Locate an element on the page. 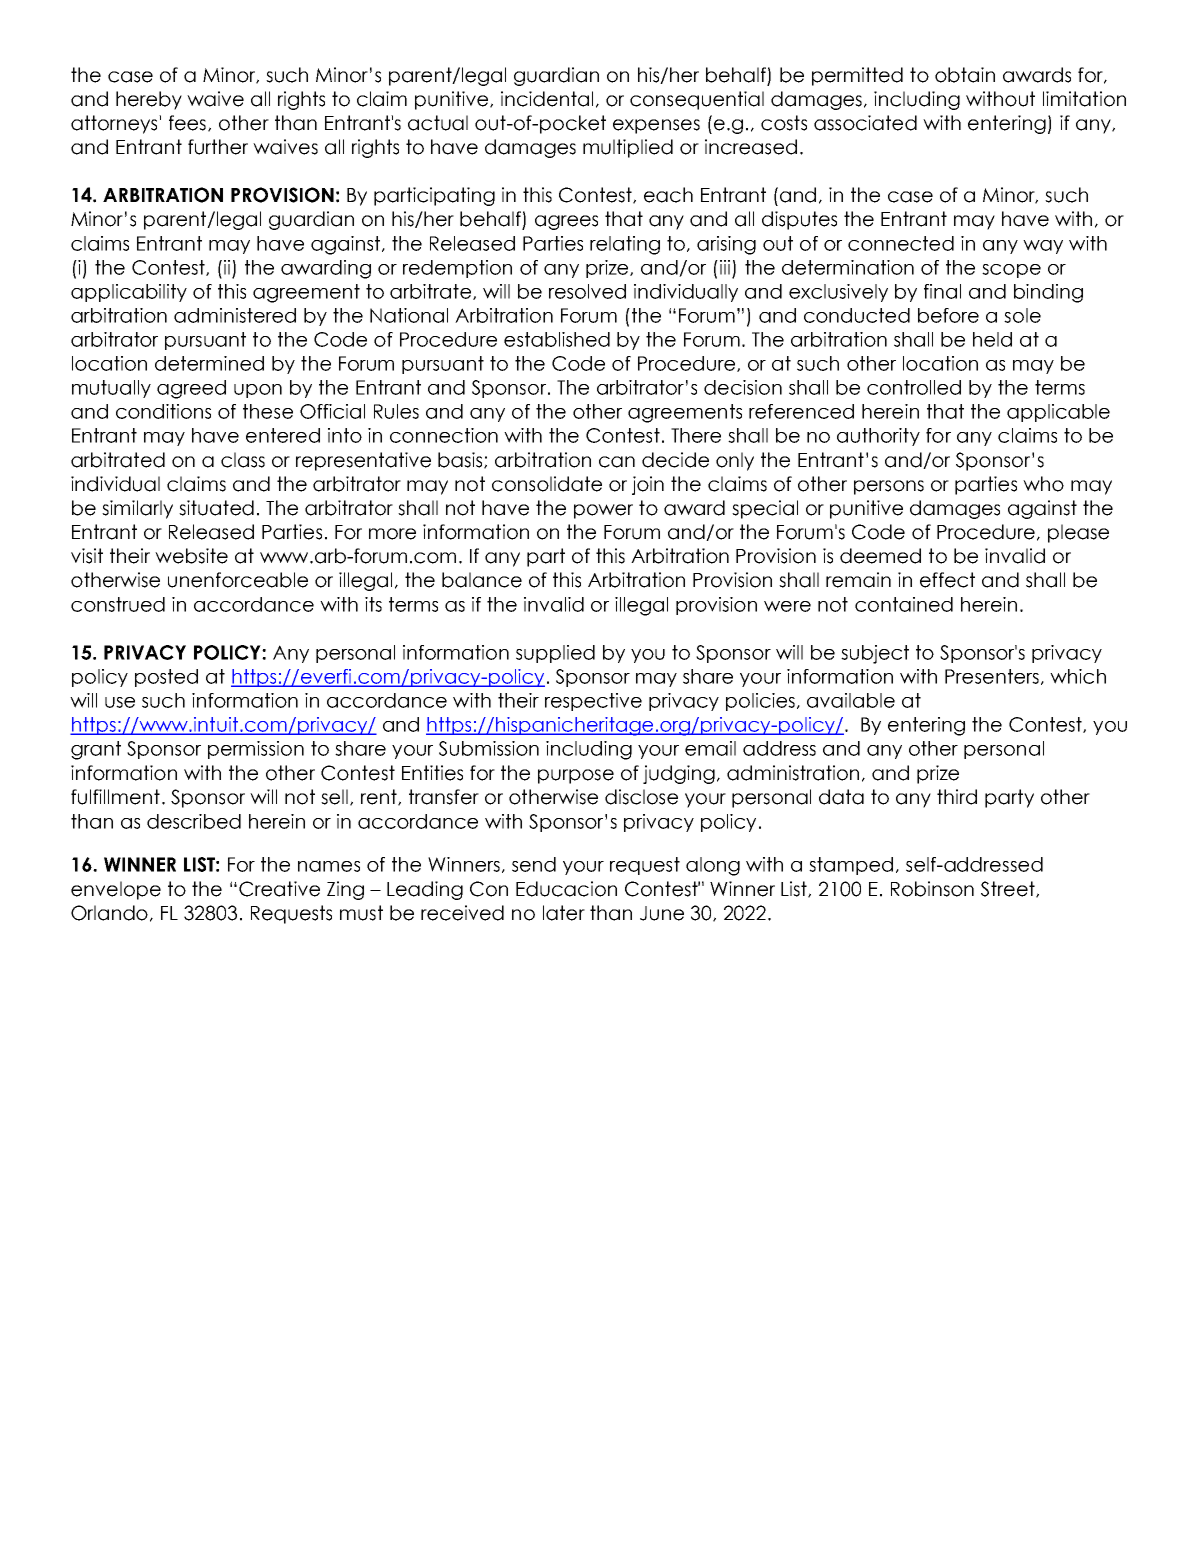 The image size is (1201, 1555). Creative is located at coordinates (279, 889).
